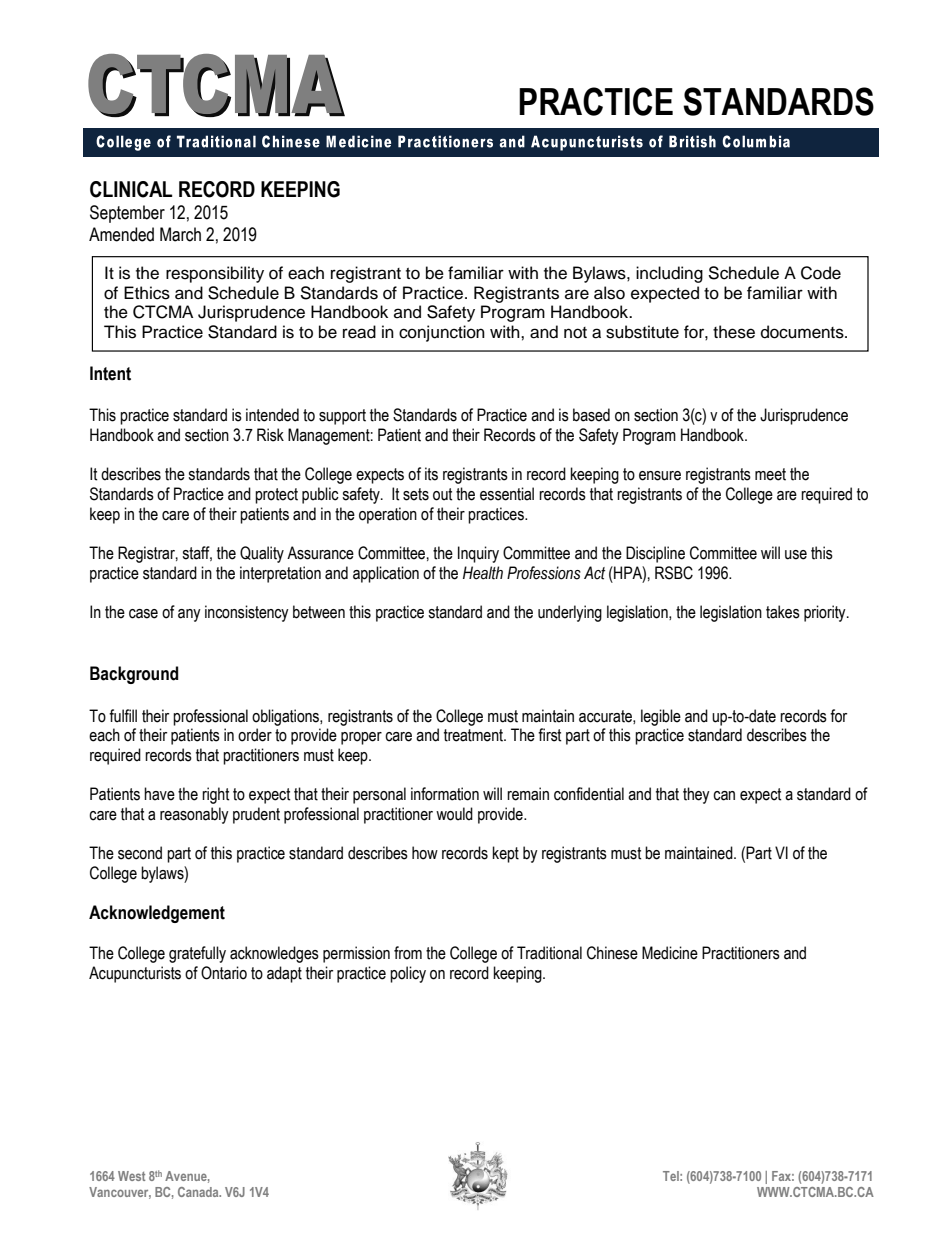  Describe the element at coordinates (431, 474) in the screenshot. I see `its` at that location.
